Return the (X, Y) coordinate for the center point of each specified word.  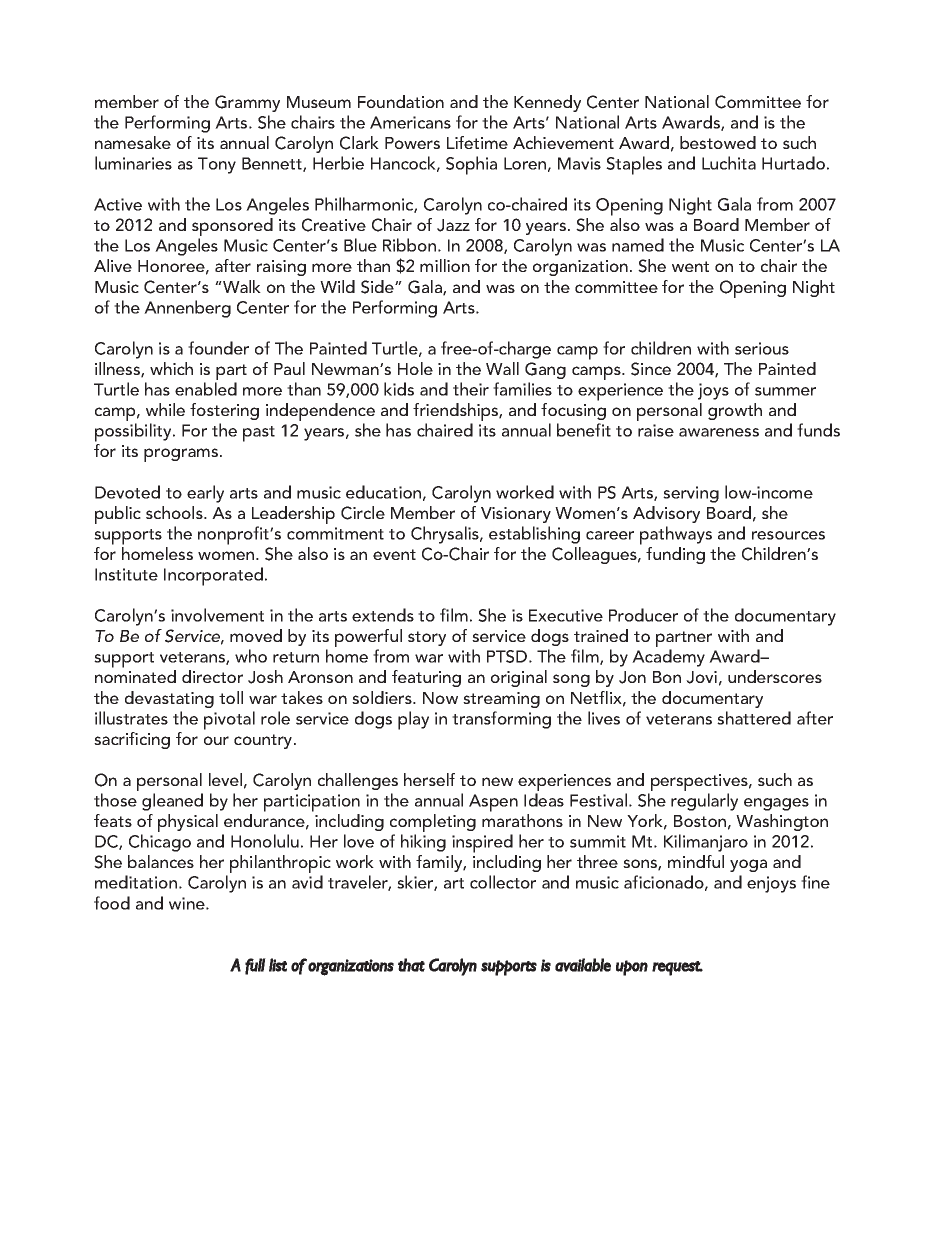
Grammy (247, 103)
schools (175, 512)
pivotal (229, 720)
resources (788, 535)
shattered (754, 718)
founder (218, 348)
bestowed (718, 142)
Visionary (516, 515)
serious (762, 348)
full (255, 966)
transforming (501, 720)
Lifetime (477, 142)
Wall (502, 368)
